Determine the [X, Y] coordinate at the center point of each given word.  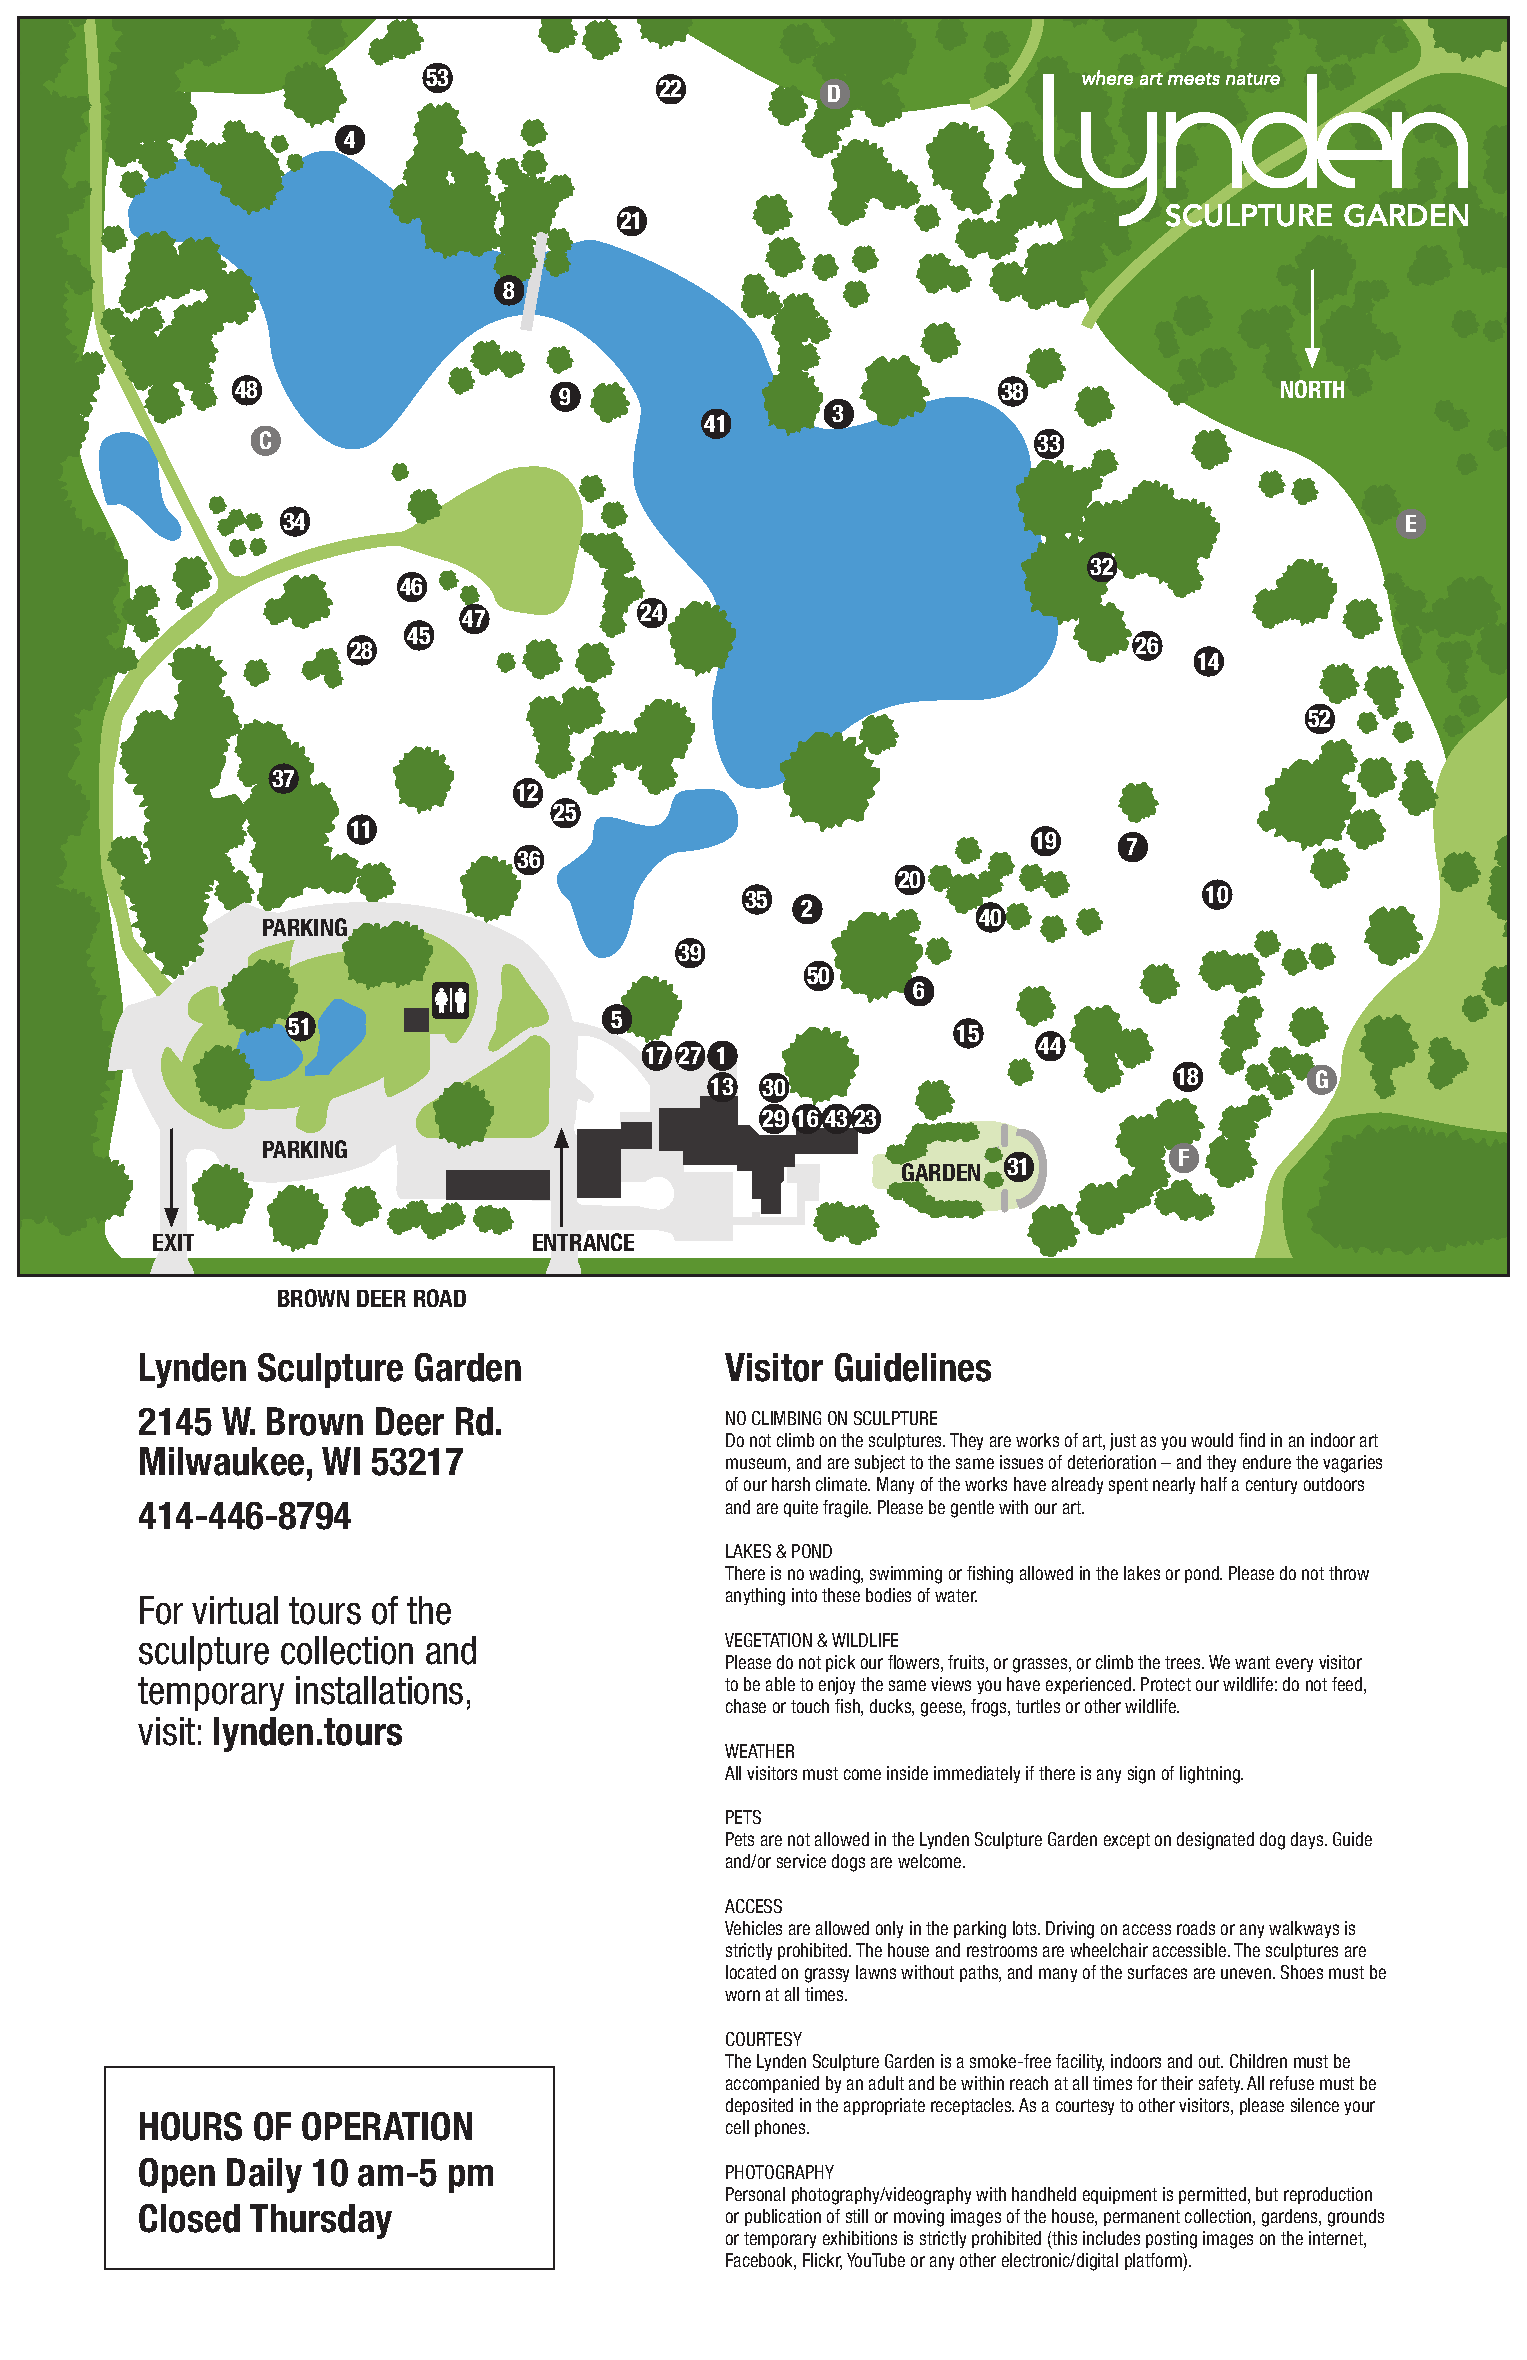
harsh [791, 1484]
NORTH [1312, 389]
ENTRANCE [583, 1242]
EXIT [173, 1242]
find [1252, 1440]
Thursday [321, 2221]
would [1212, 1440]
